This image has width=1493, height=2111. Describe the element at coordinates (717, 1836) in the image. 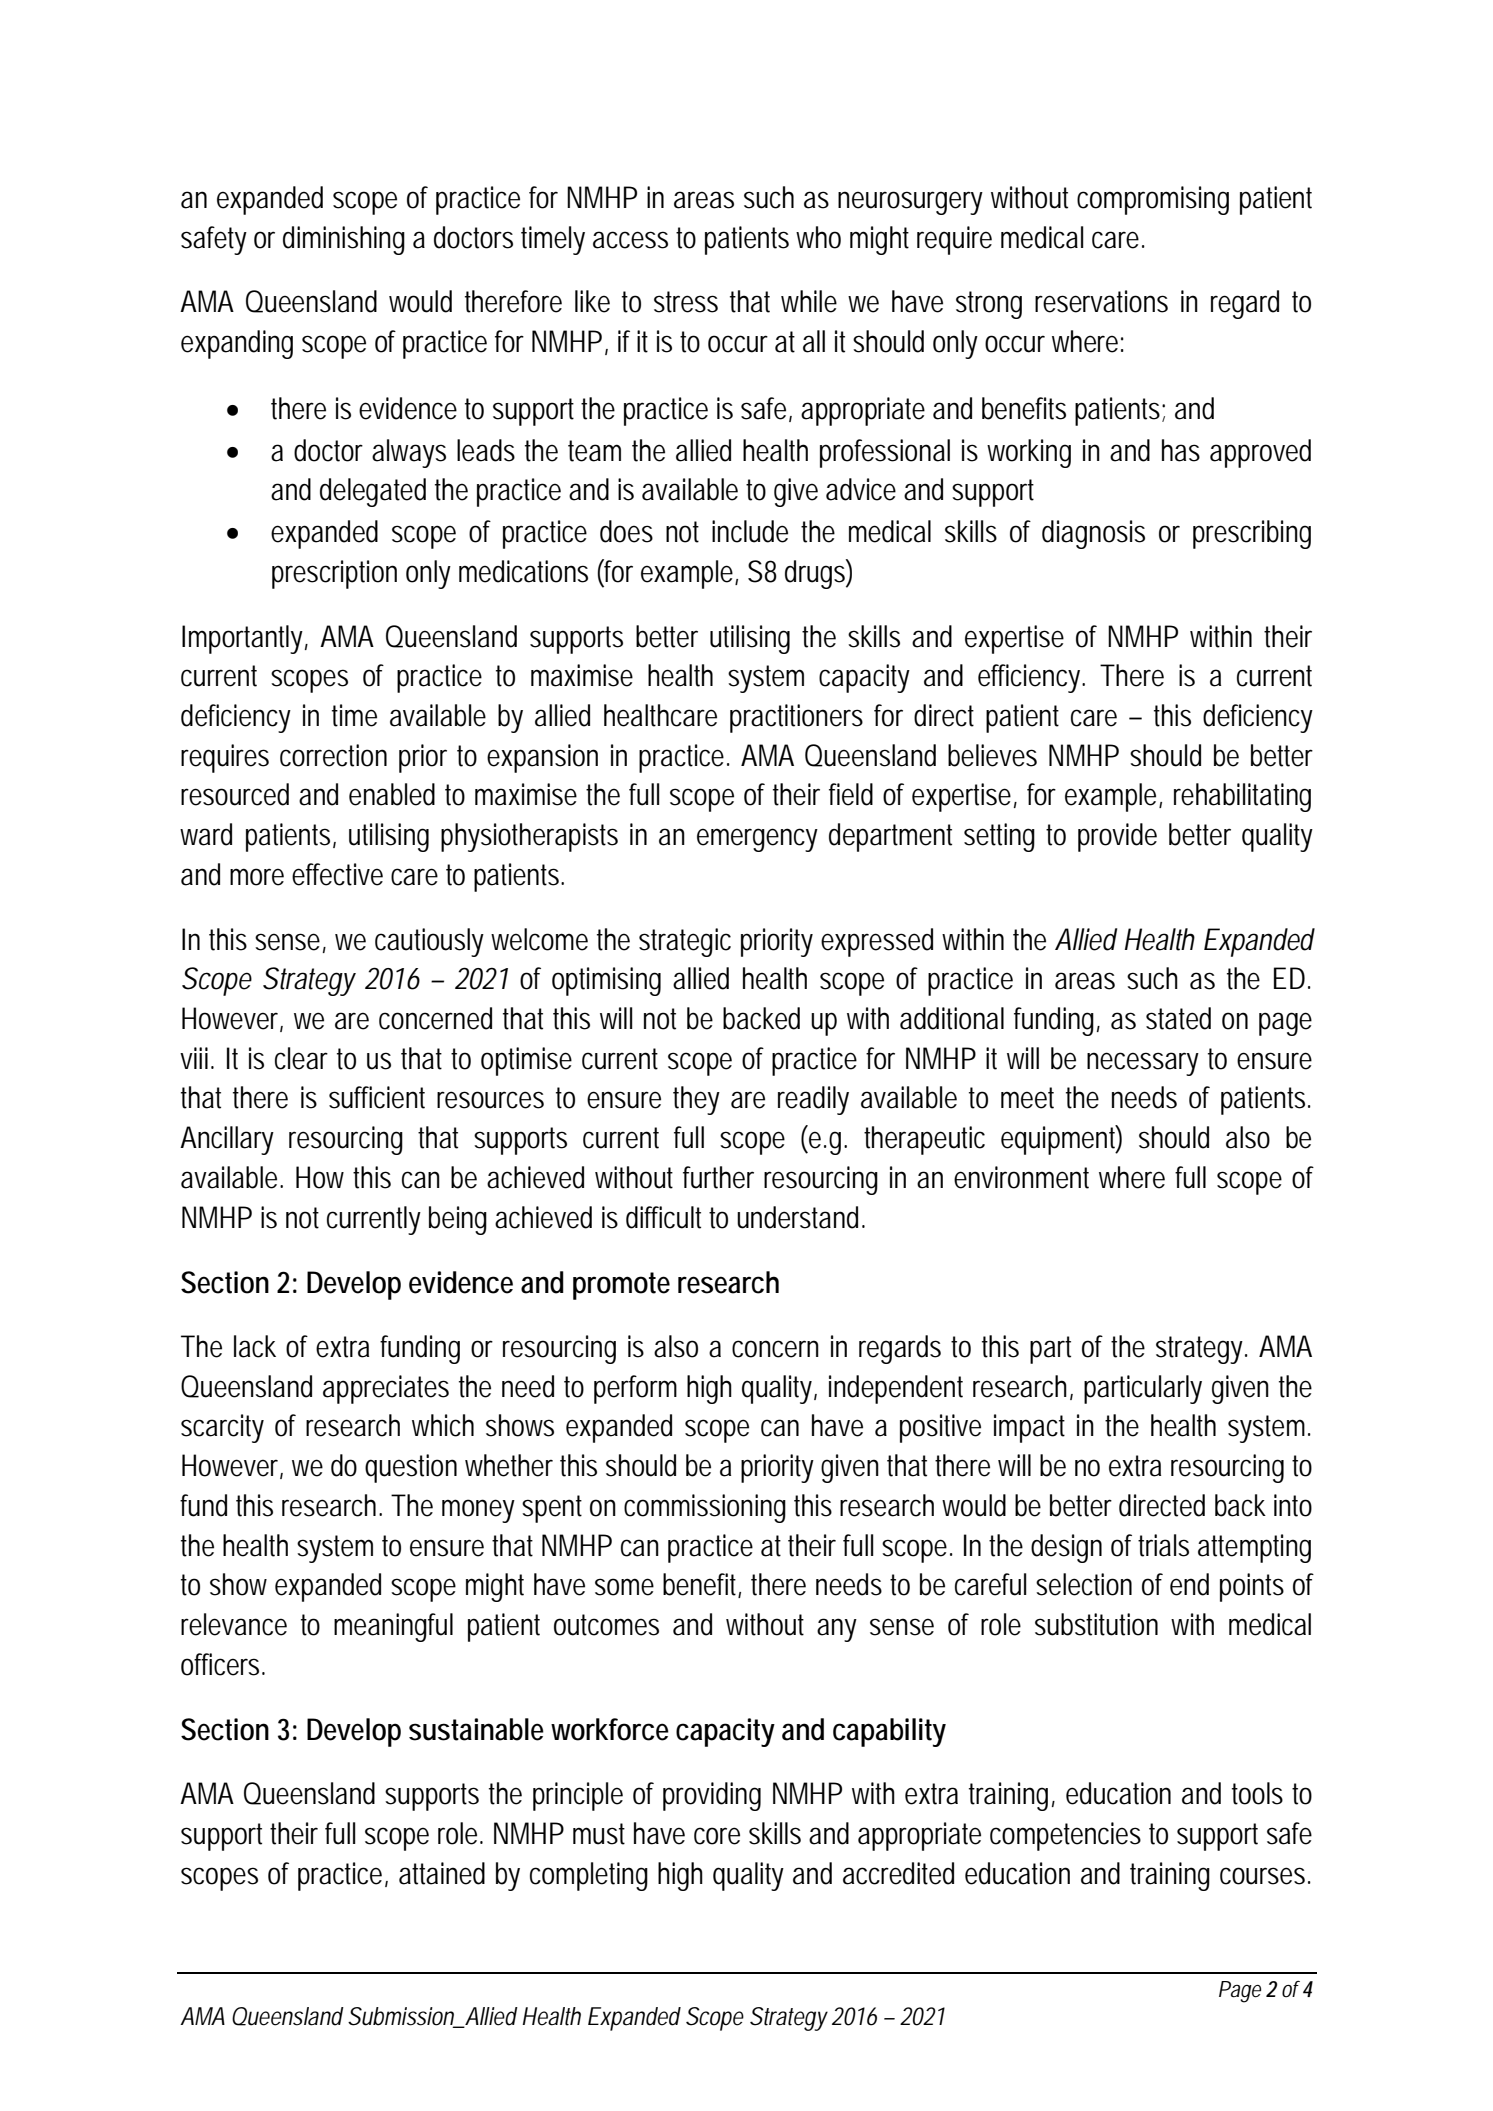

I see `core` at that location.
